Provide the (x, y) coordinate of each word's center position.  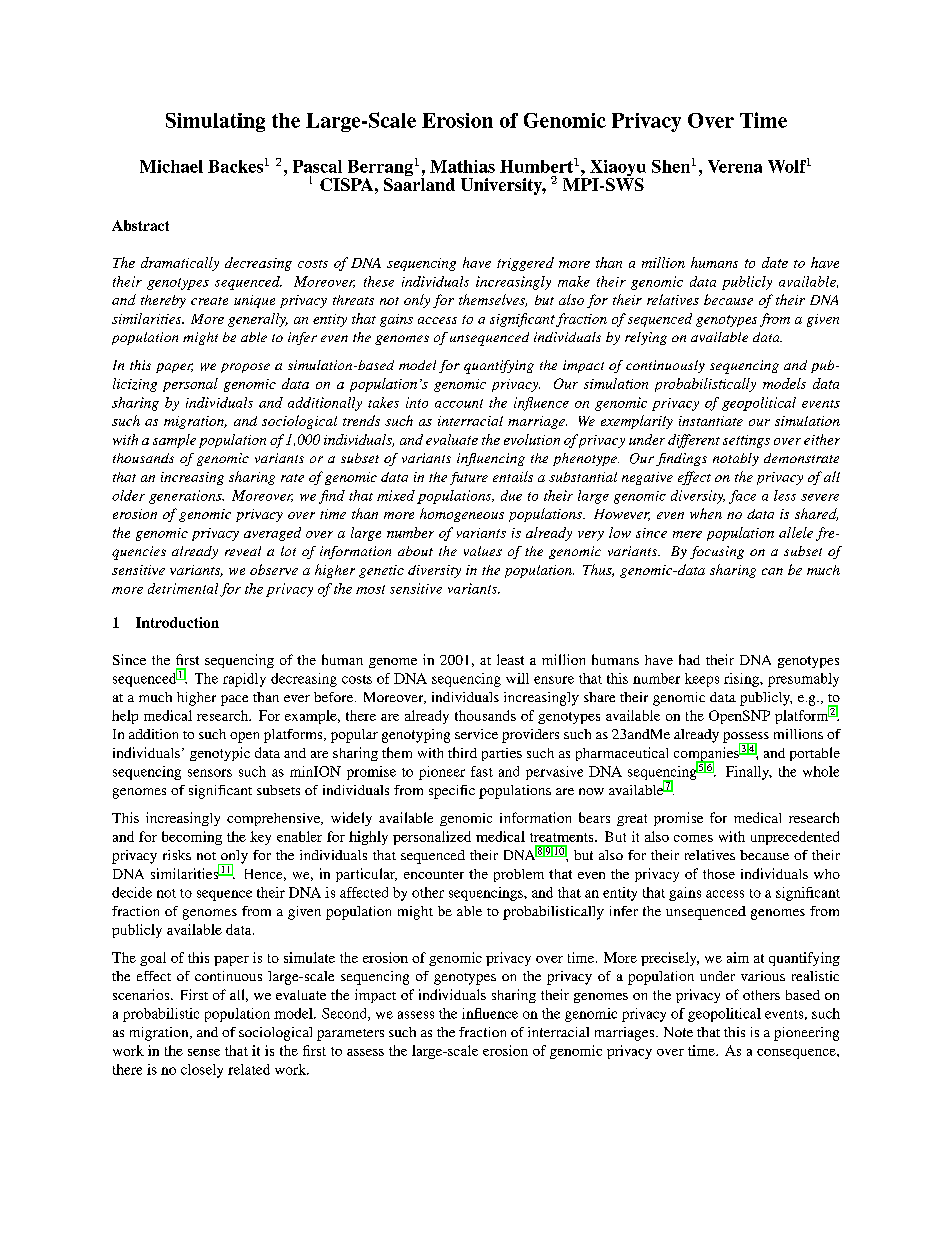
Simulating (215, 122)
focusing (717, 552)
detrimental (183, 588)
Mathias (462, 166)
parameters (350, 1035)
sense (204, 1052)
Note (678, 1032)
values (483, 551)
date (775, 262)
